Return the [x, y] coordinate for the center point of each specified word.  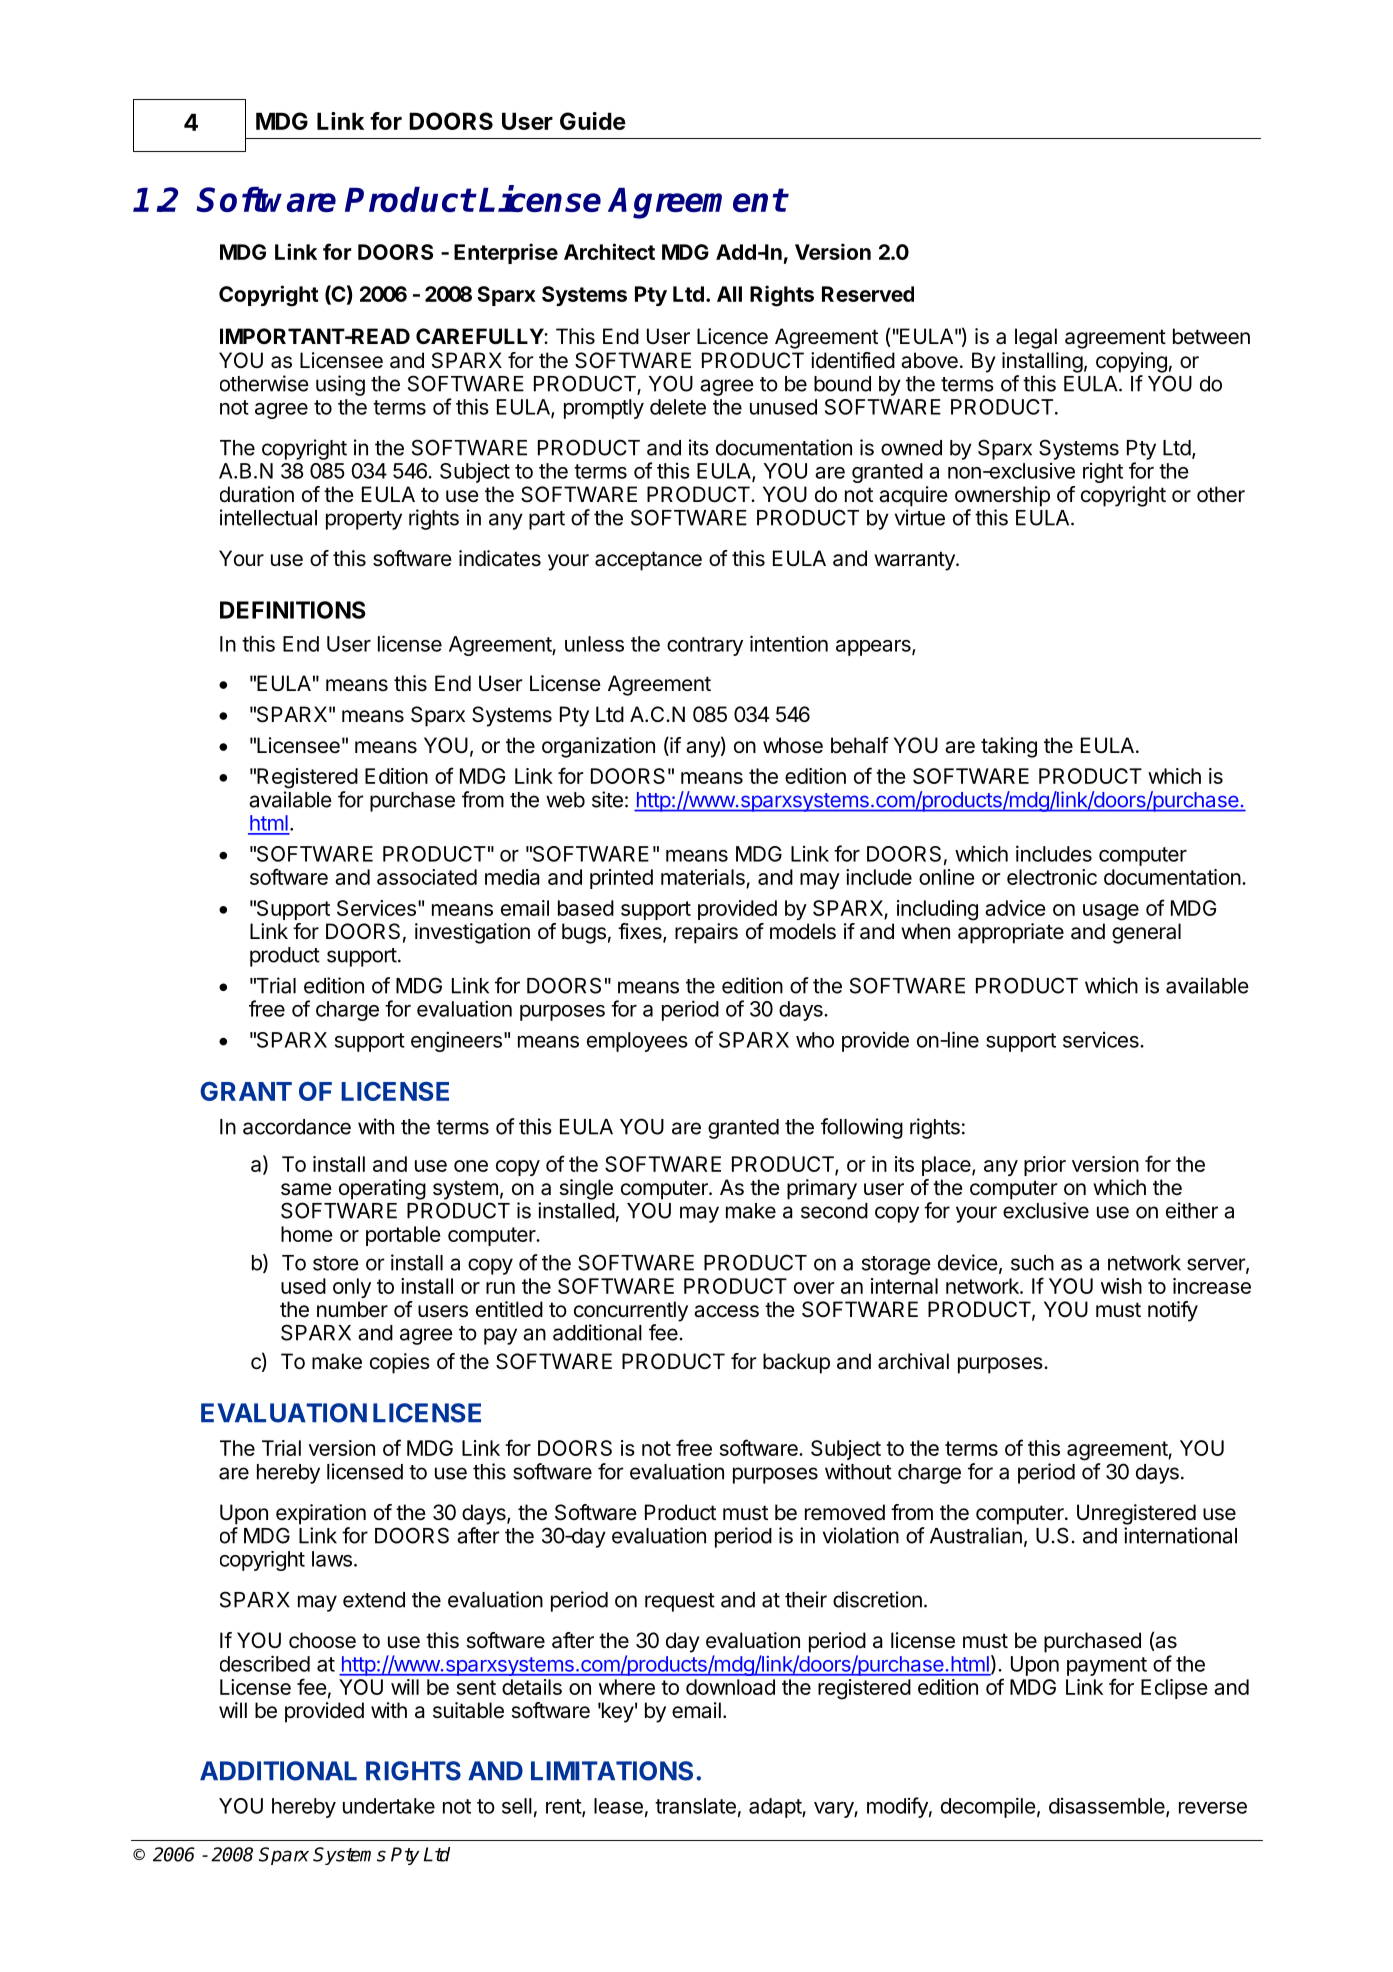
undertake [389, 1806]
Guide [593, 121]
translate [695, 1806]
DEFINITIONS [293, 610]
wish [1121, 1286]
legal [1036, 338]
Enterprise [506, 253]
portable [403, 1236]
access [726, 1311]
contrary [705, 646]
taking [1009, 747]
